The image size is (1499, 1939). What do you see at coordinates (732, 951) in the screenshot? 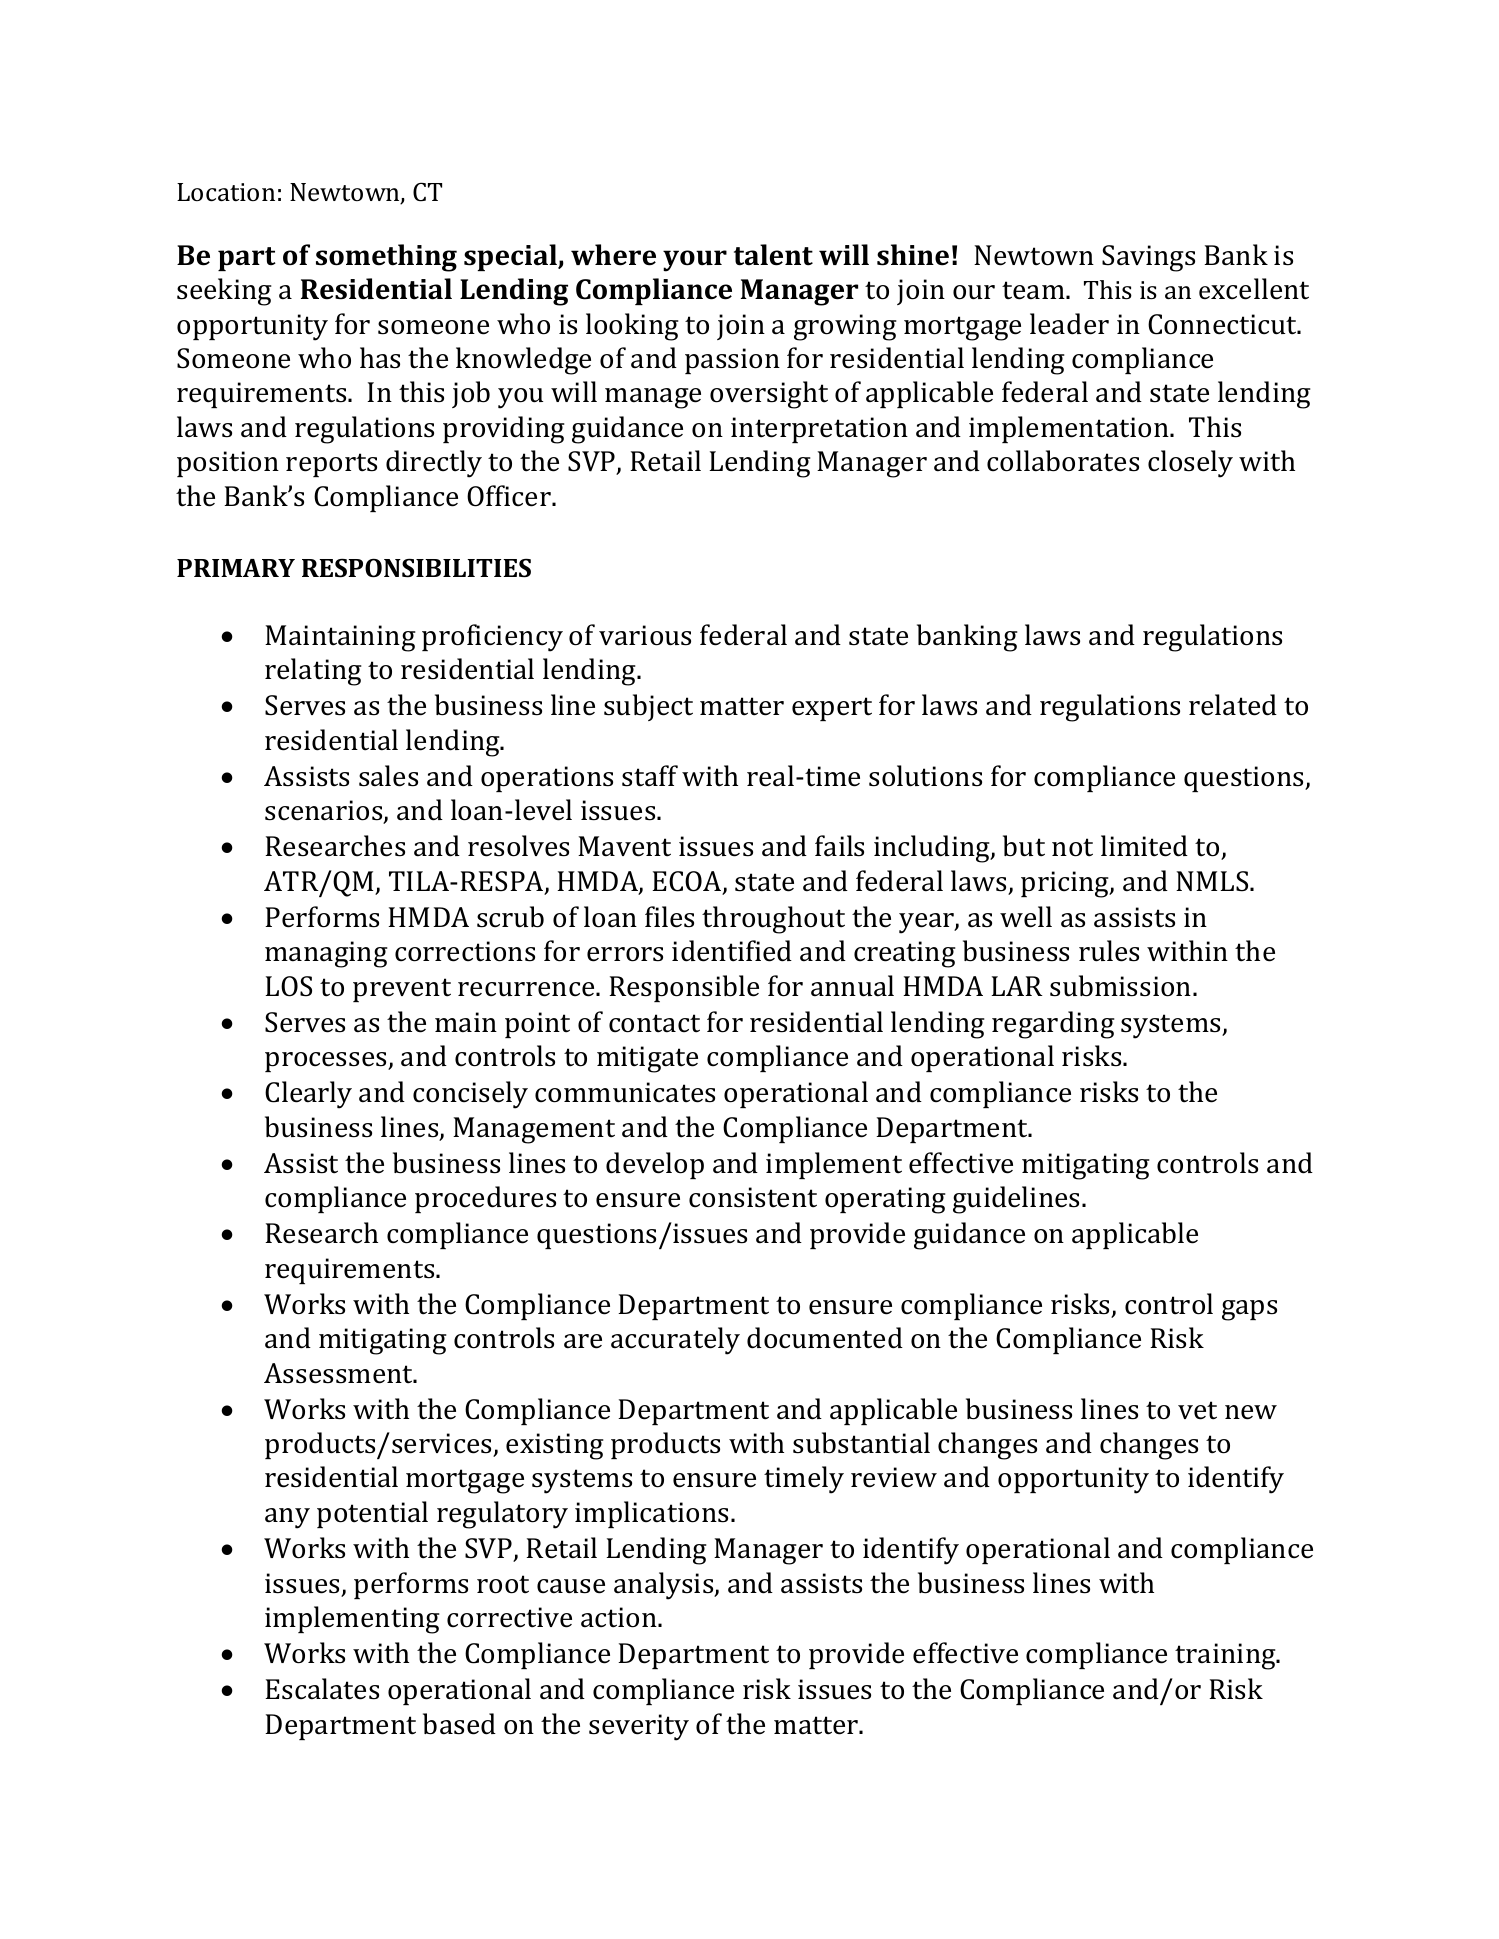
I see `identified` at bounding box center [732, 951].
